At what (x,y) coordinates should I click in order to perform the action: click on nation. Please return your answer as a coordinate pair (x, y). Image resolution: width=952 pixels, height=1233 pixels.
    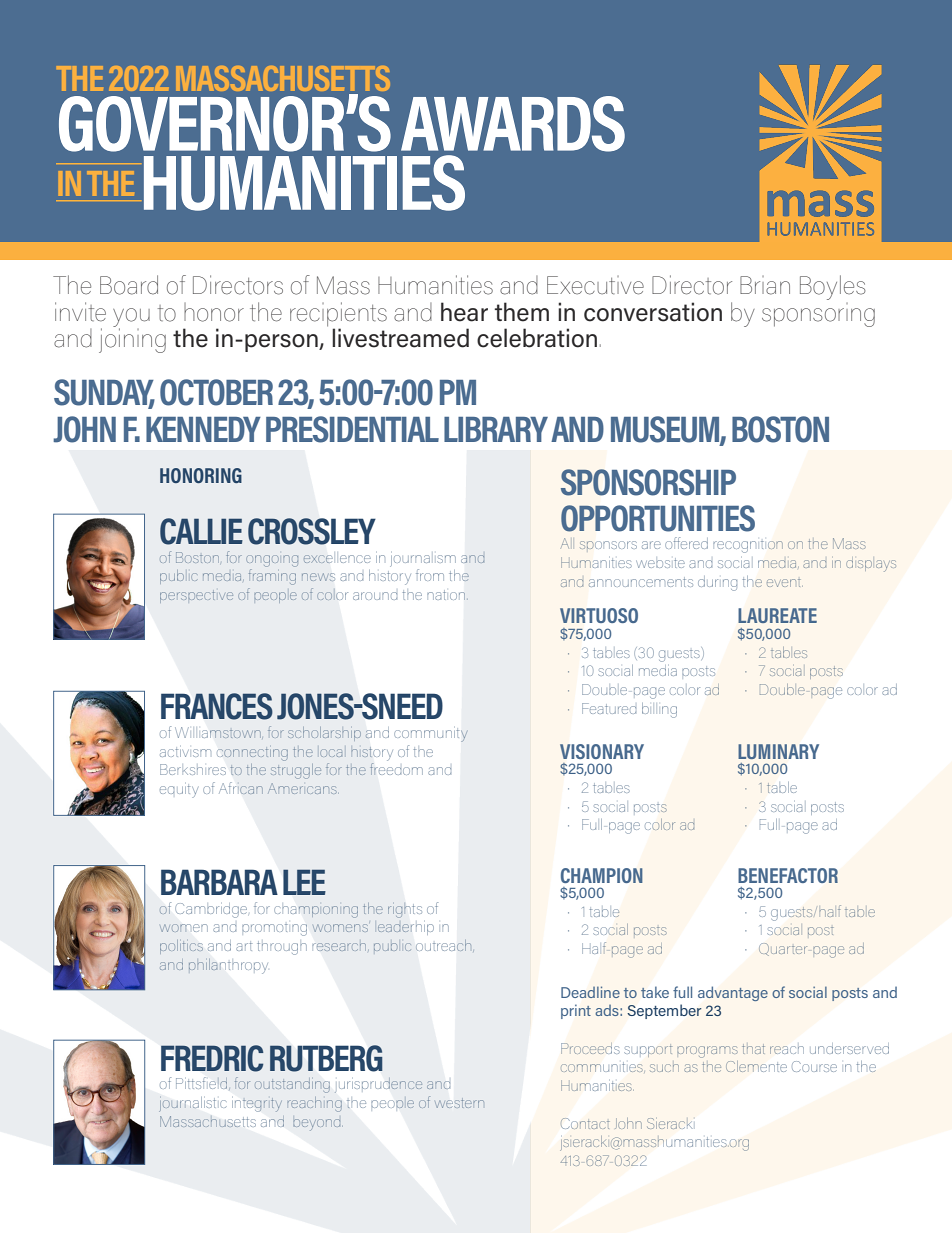
    Looking at the image, I should click on (447, 595).
